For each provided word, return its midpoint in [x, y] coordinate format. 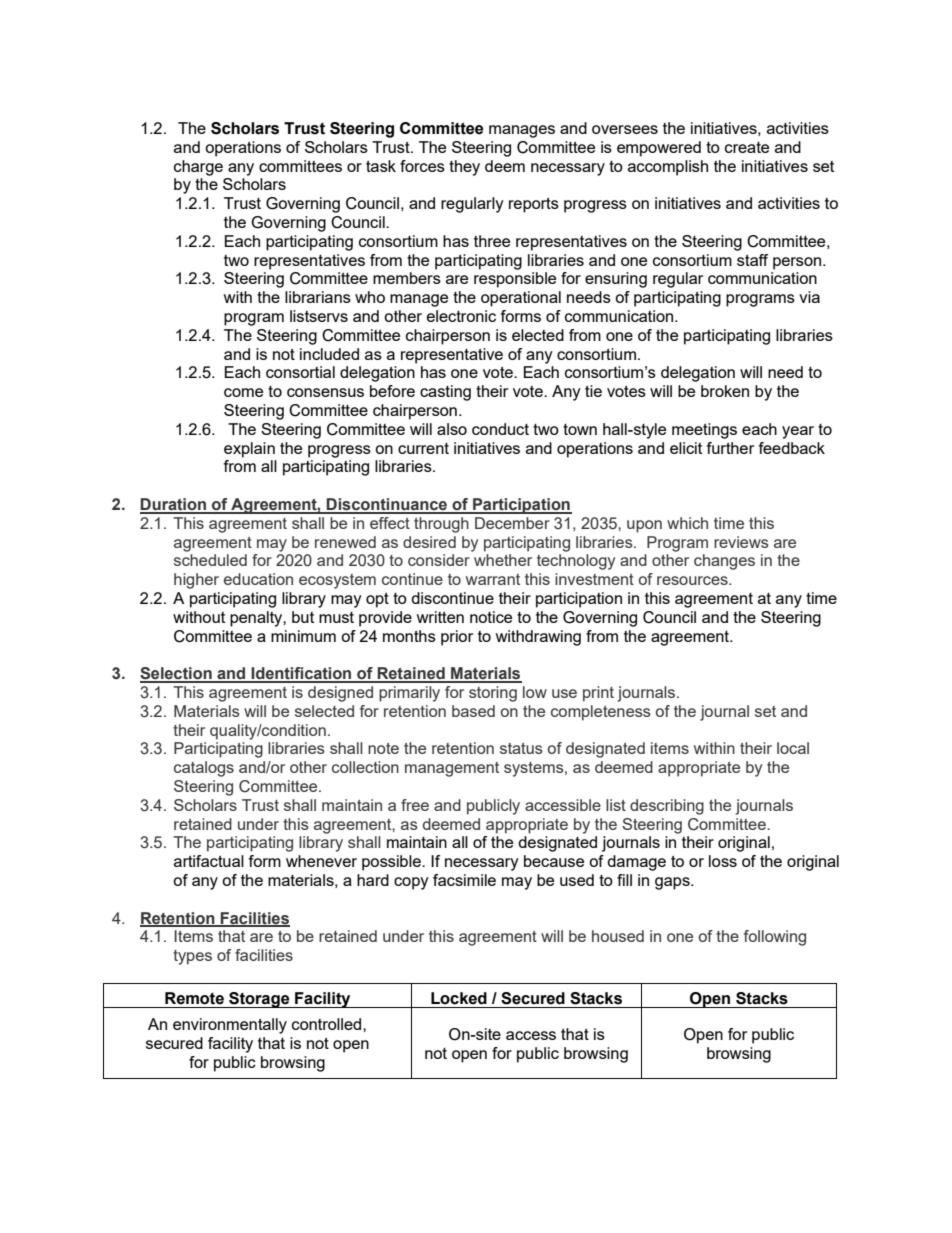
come [243, 392]
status [521, 748]
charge [198, 168]
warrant [493, 579]
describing [667, 807]
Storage [259, 1000]
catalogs [204, 769]
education [258, 579]
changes [724, 562]
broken [725, 391]
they [464, 168]
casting [445, 393]
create [747, 147]
